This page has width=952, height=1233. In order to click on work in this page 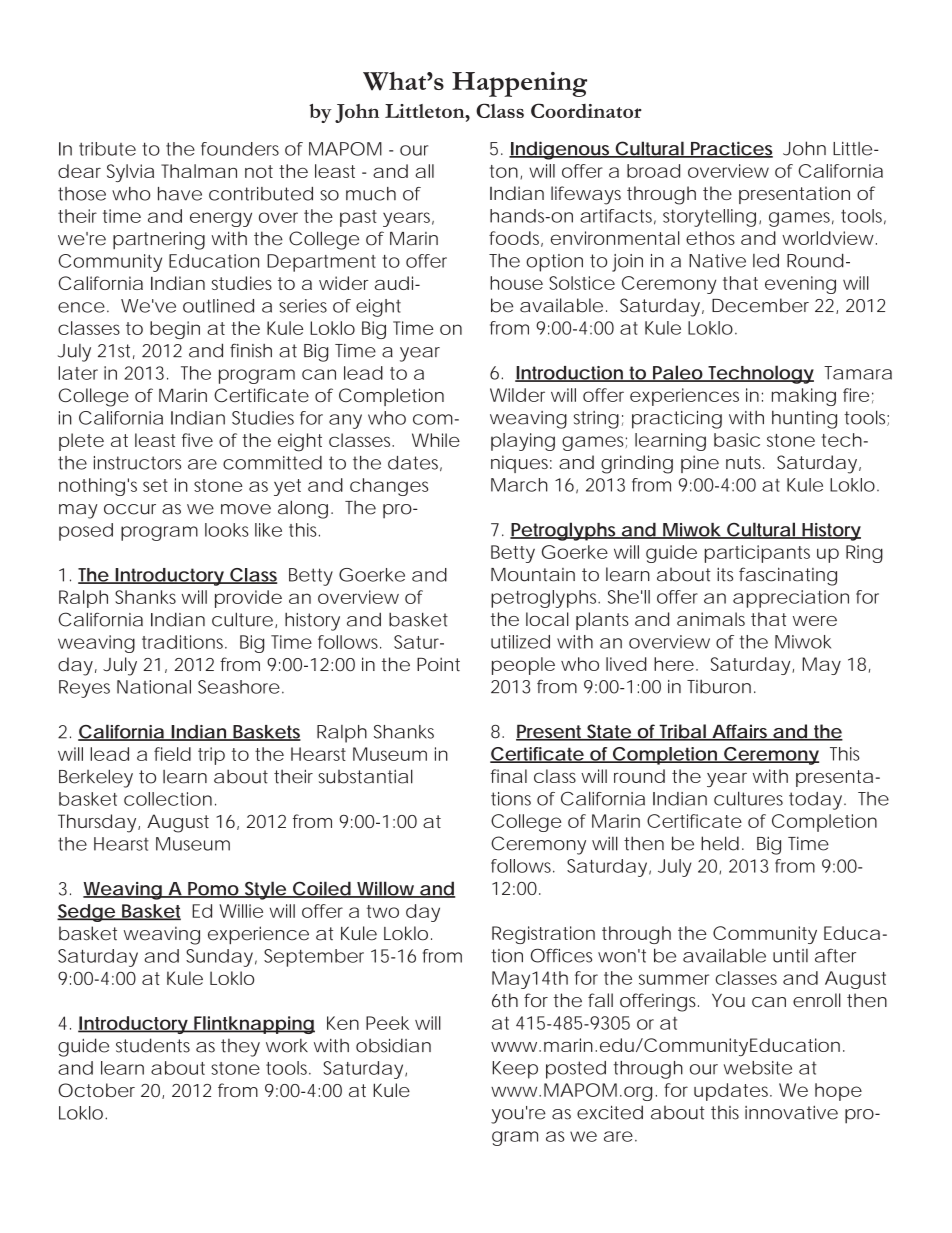, I will do `click(287, 1045)`.
